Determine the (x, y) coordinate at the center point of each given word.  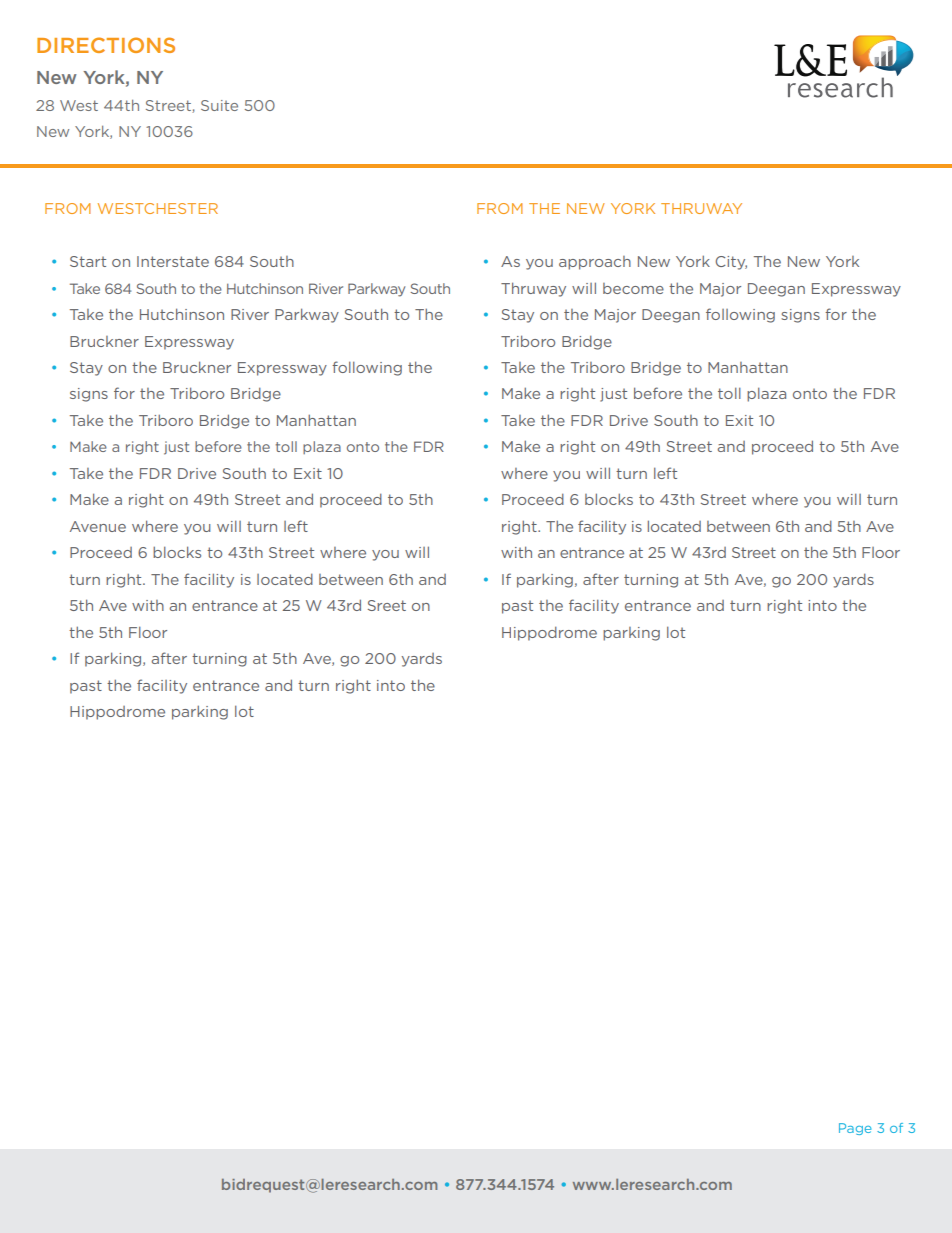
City (731, 263)
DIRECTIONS (106, 45)
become (633, 288)
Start (88, 261)
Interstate (173, 261)
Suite (219, 105)
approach (595, 263)
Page (855, 1129)
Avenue (98, 526)
